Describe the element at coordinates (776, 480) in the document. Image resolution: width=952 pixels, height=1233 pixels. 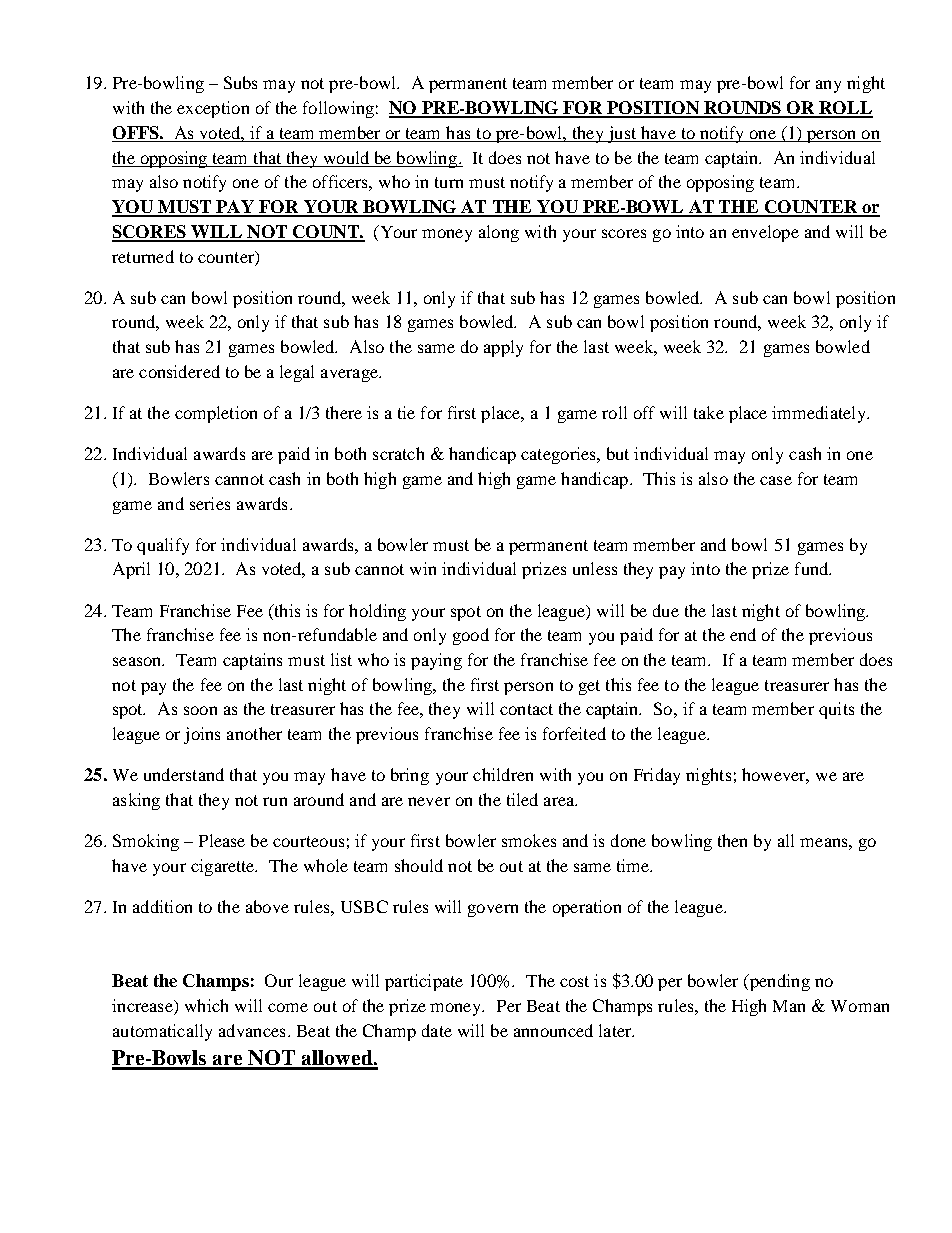
I see `case` at that location.
